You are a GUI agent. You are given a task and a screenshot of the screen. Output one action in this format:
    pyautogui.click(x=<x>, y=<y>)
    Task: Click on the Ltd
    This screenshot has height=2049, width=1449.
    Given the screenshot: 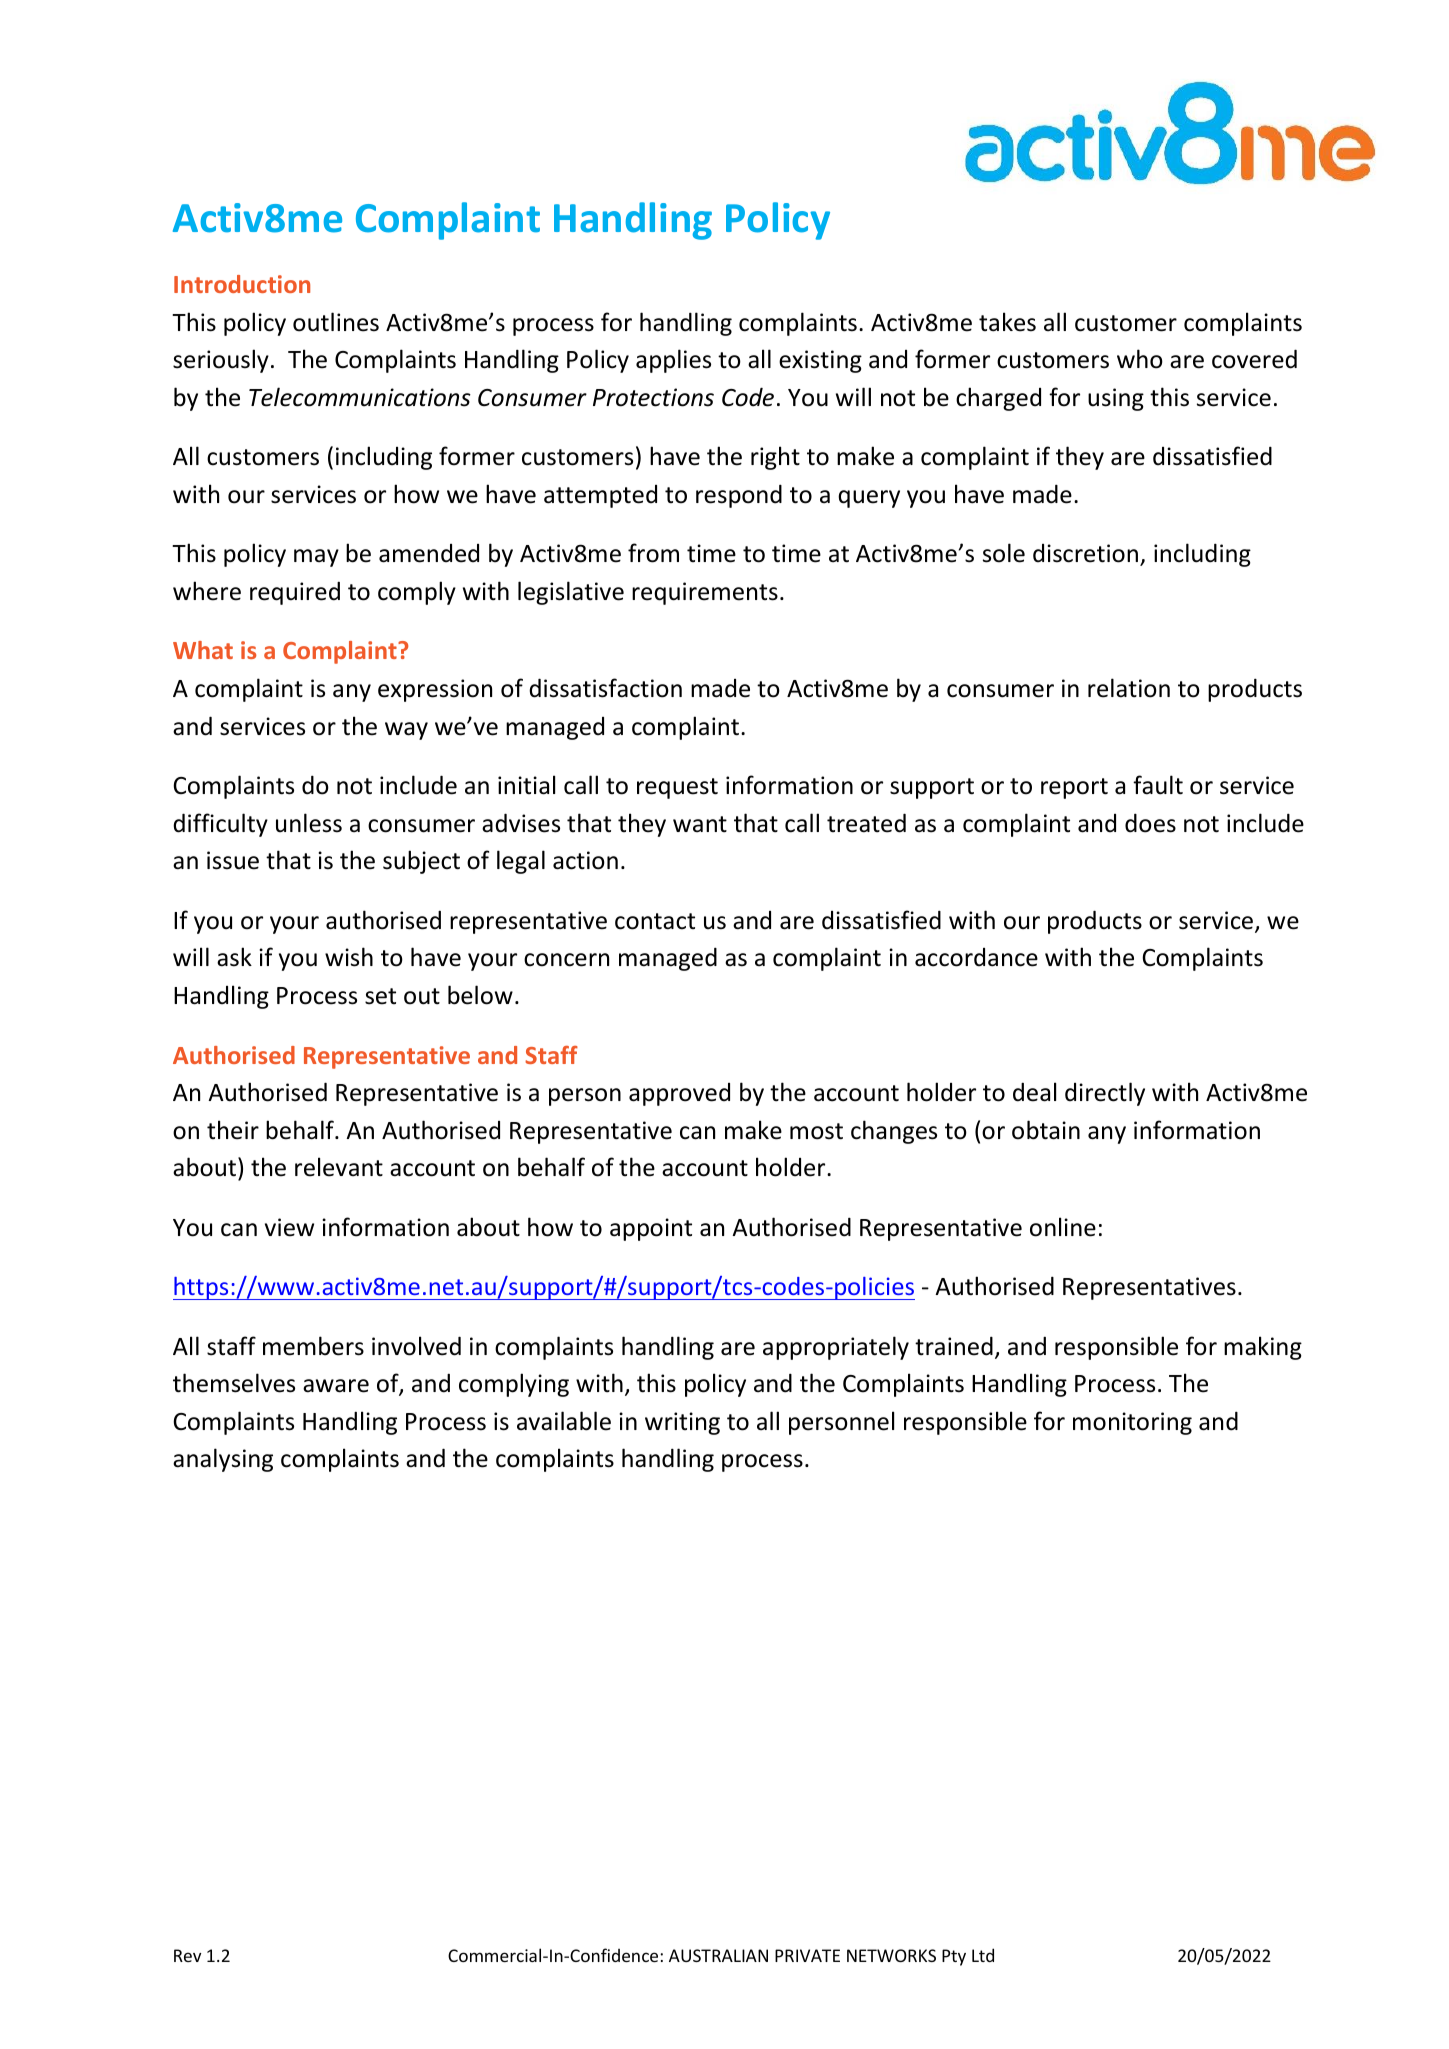 What is the action you would take?
    pyautogui.click(x=983, y=1955)
